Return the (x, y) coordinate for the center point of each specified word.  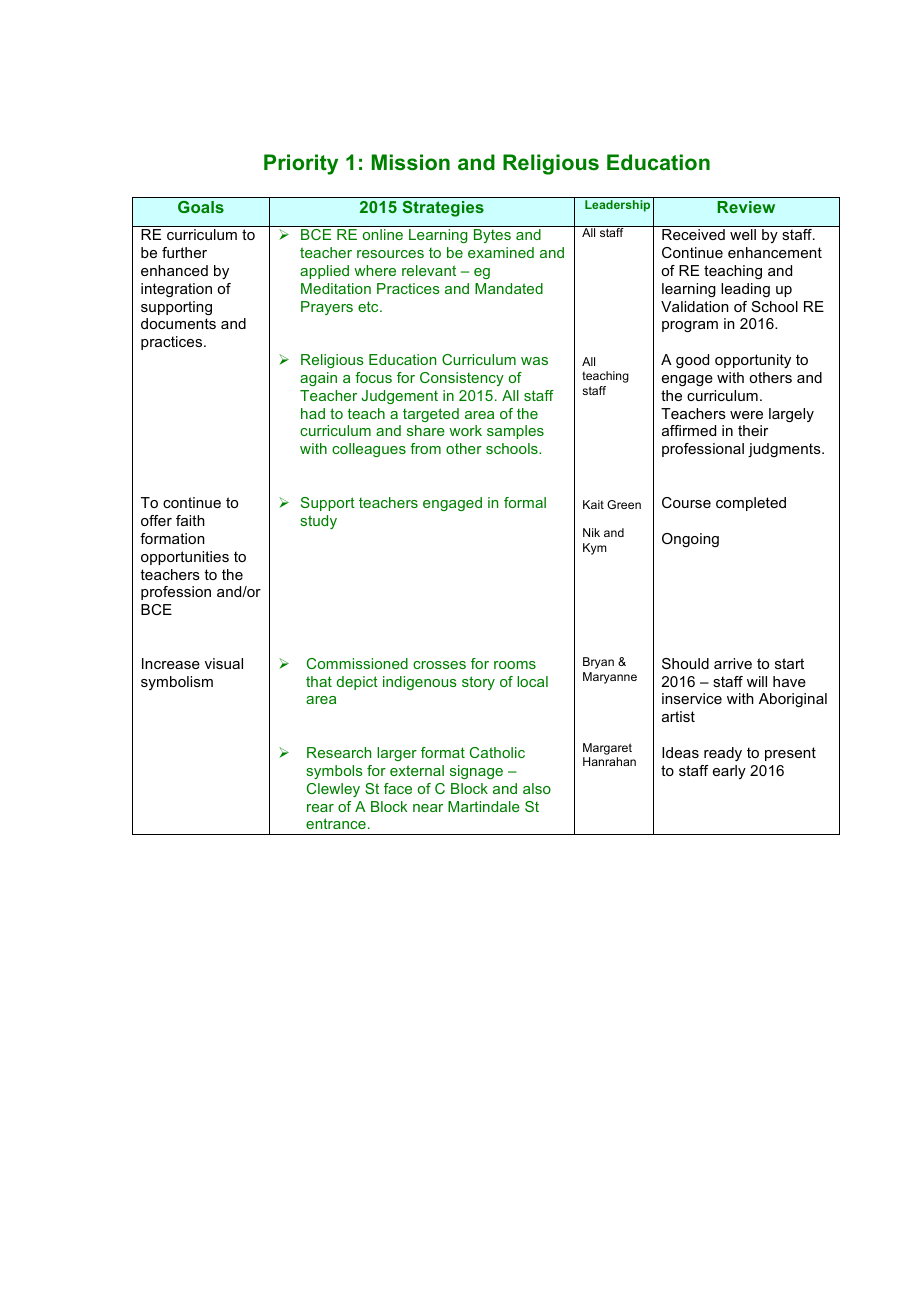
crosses (439, 665)
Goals (201, 207)
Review (746, 207)
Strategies (443, 209)
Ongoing (690, 540)
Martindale (484, 806)
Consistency (462, 379)
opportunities (185, 558)
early (729, 772)
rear (320, 808)
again (318, 379)
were (746, 415)
